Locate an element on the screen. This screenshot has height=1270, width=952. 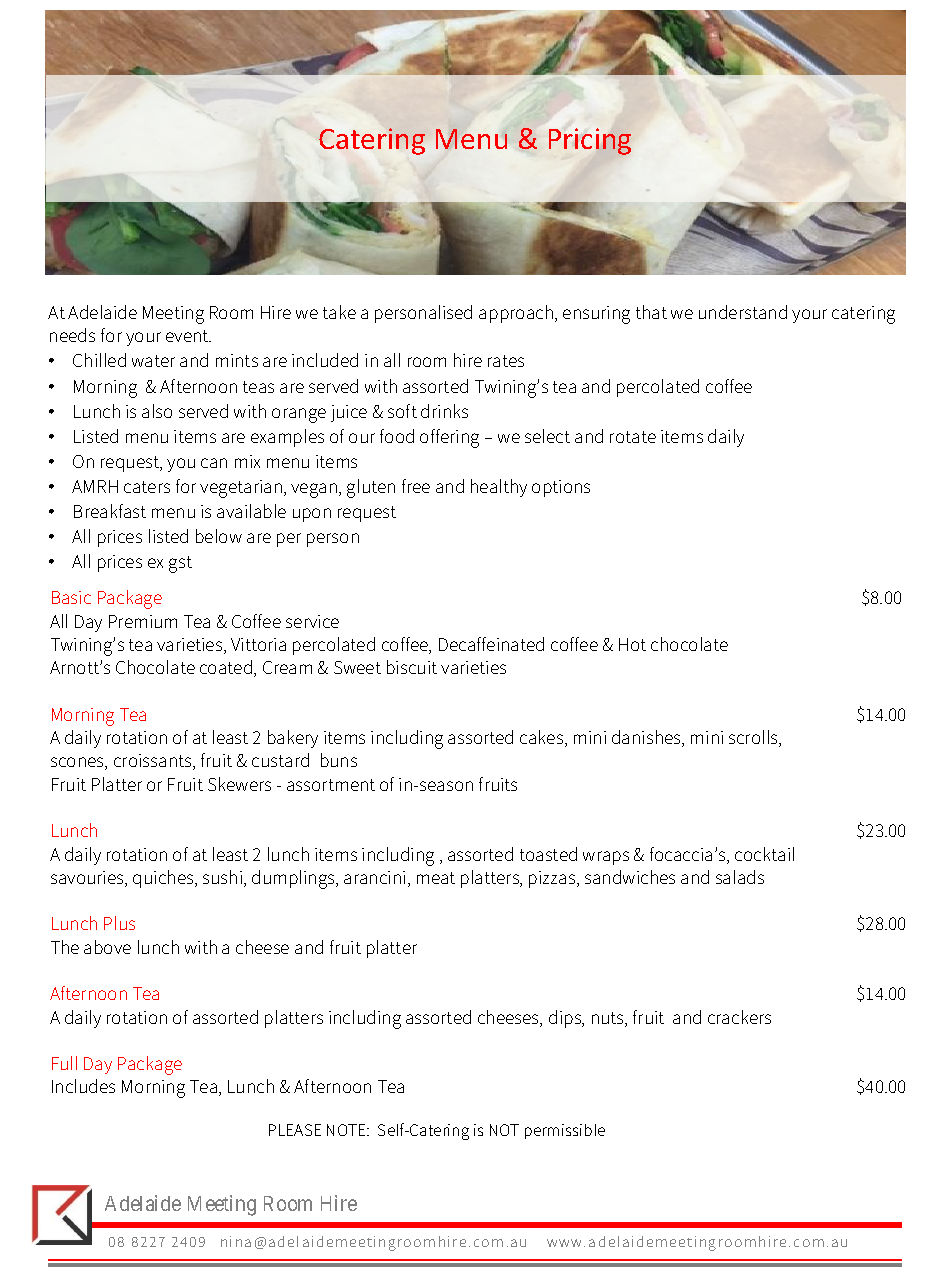
NOTE is located at coordinates (347, 1130).
